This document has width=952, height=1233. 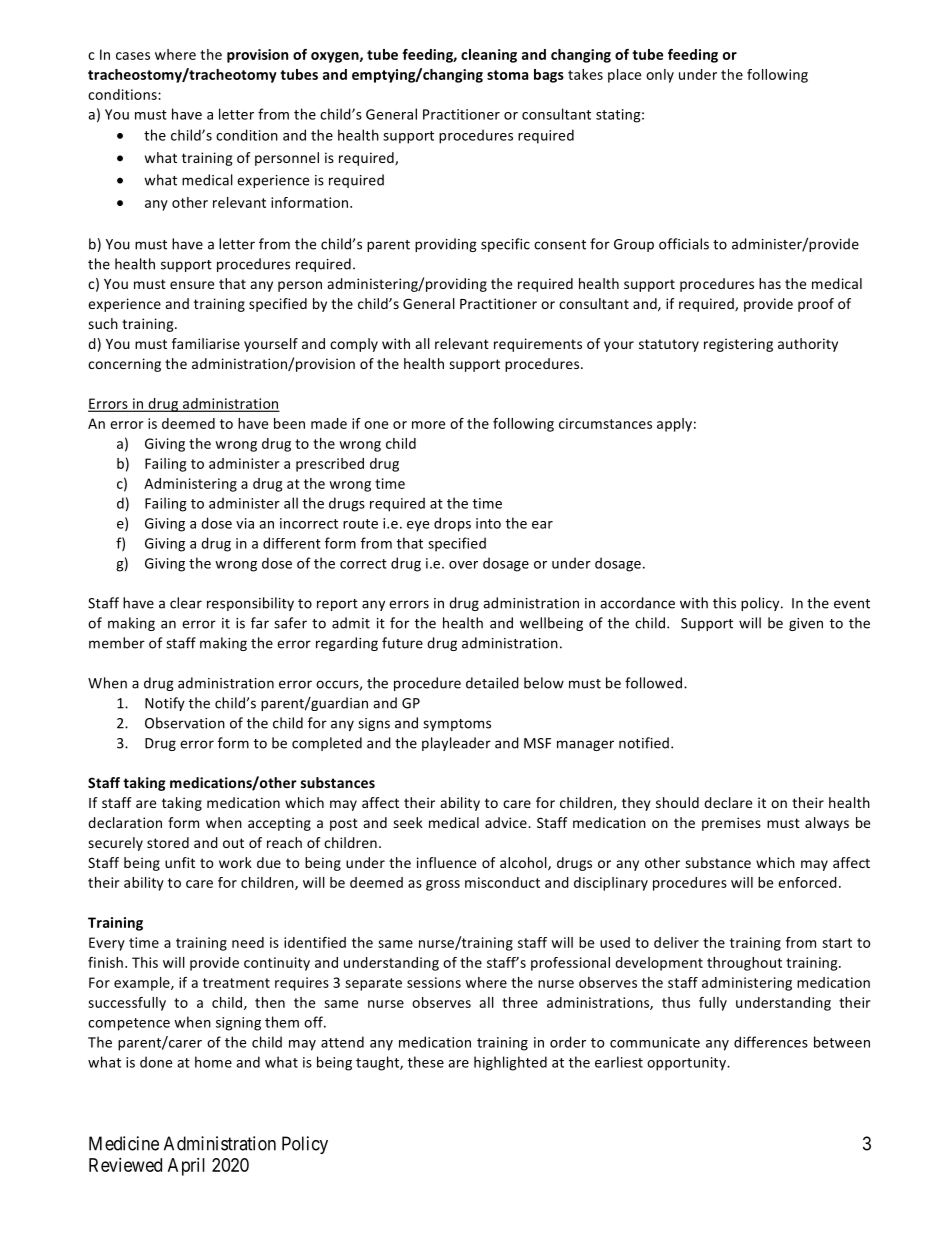 What do you see at coordinates (807, 882) in the document?
I see `enforced` at bounding box center [807, 882].
